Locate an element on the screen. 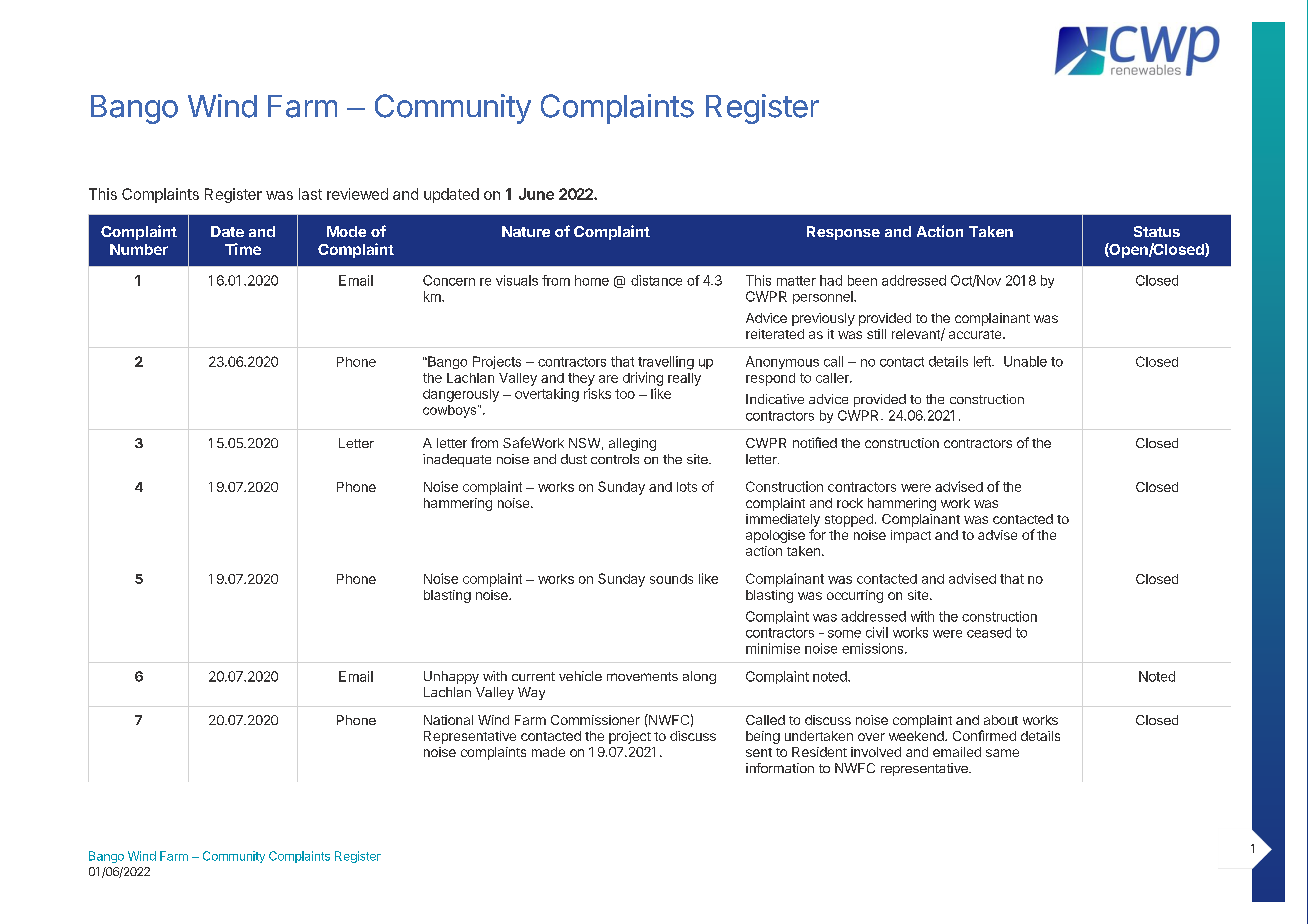 This screenshot has width=1308, height=924. June is located at coordinates (536, 194).
